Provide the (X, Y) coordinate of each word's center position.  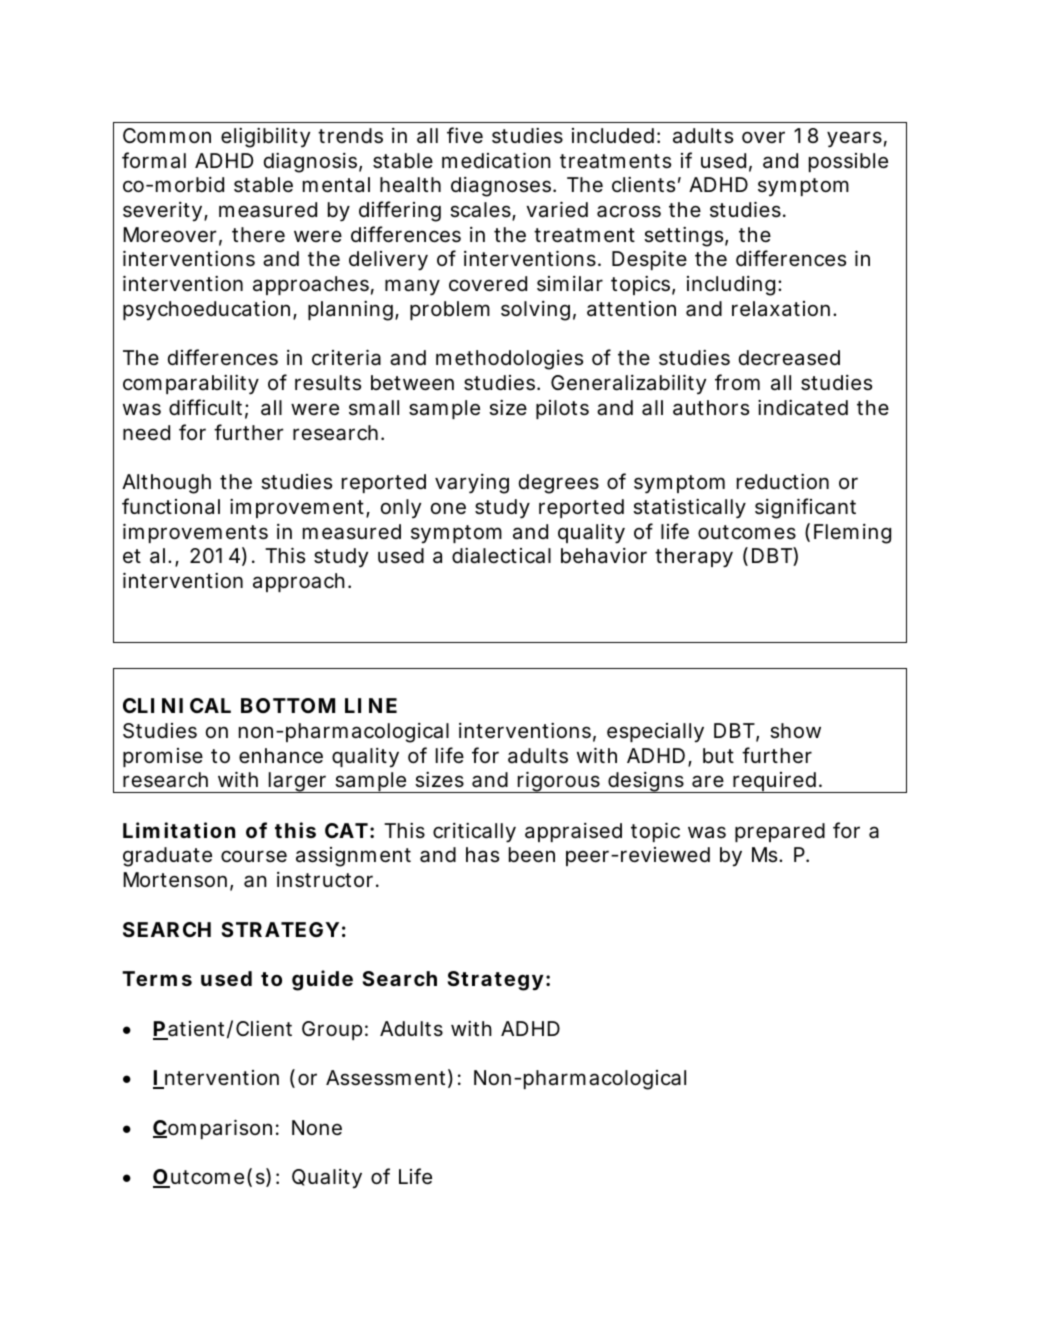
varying (472, 484)
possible (848, 162)
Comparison (212, 1129)
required (774, 782)
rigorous (558, 782)
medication (496, 160)
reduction (783, 482)
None (317, 1128)
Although (166, 484)
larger (298, 782)
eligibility (265, 138)
